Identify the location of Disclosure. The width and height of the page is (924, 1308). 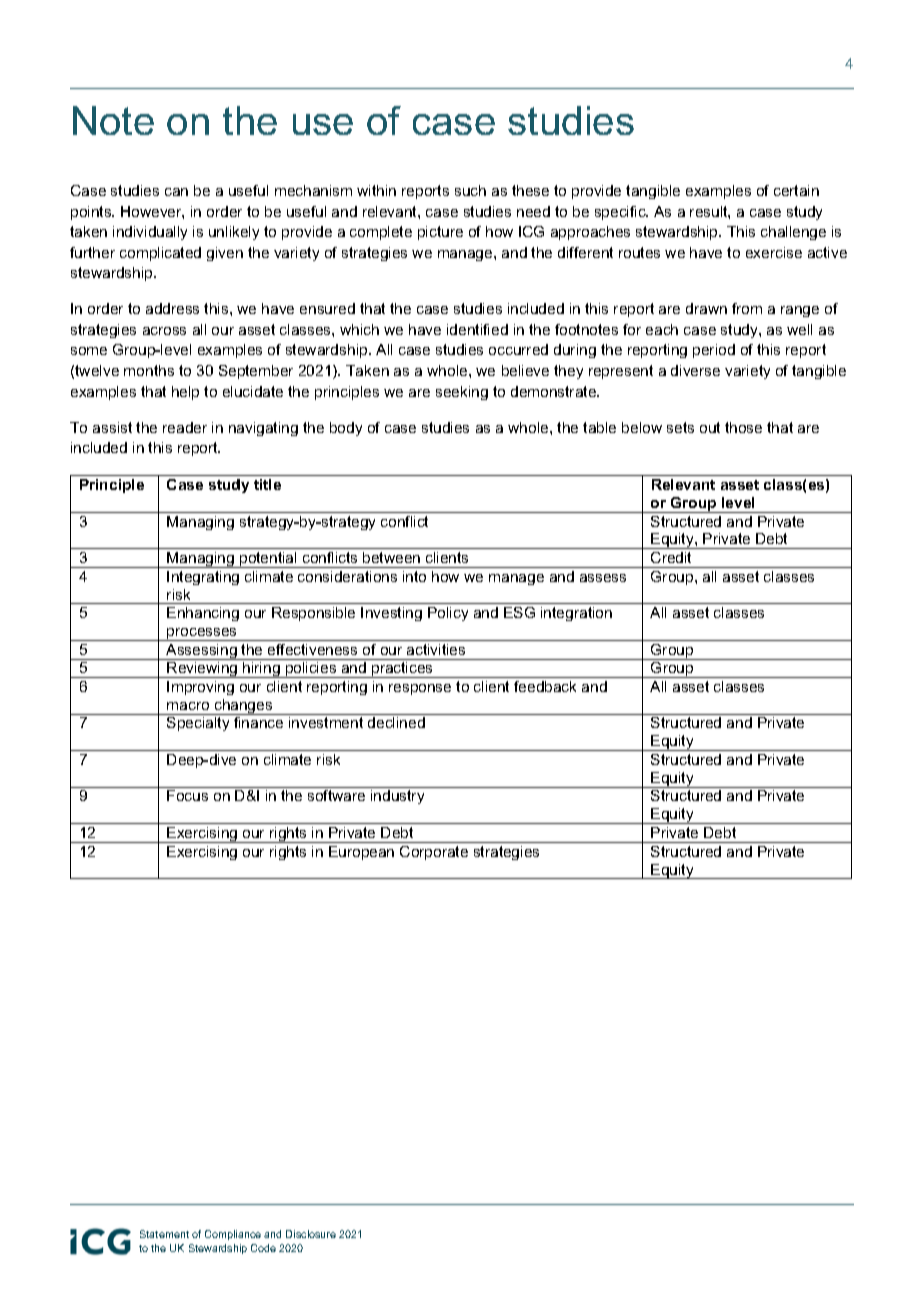
(311, 1234).
